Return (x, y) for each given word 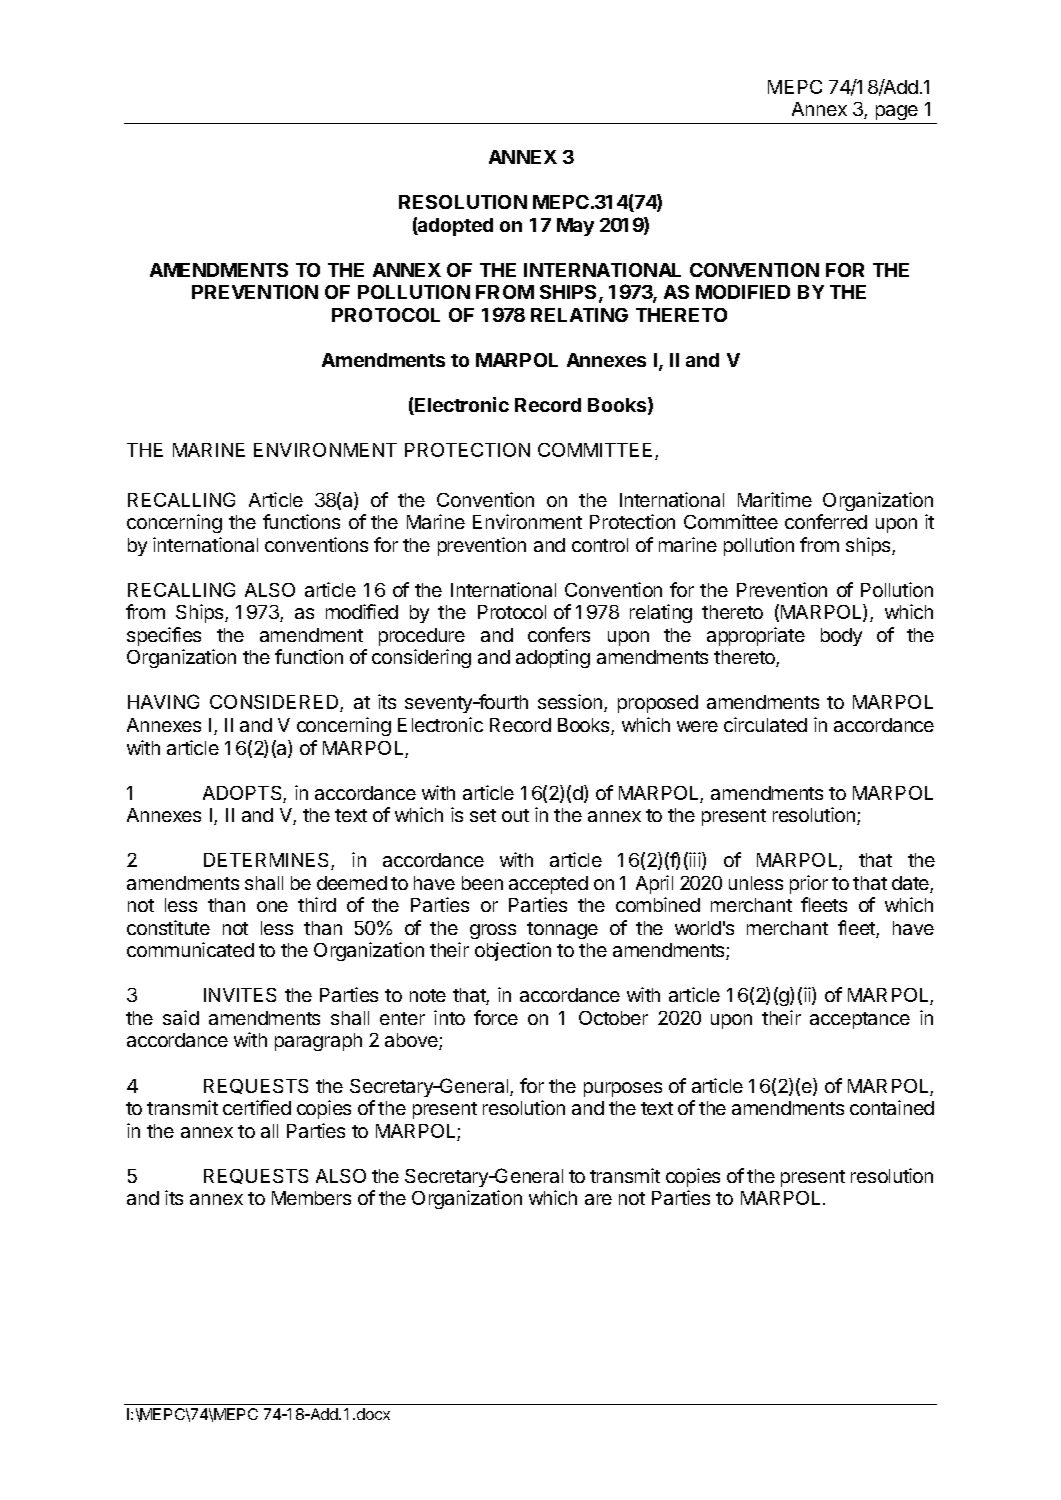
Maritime (775, 499)
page (897, 114)
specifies (164, 636)
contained (892, 1107)
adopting (553, 658)
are (598, 1199)
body (841, 637)
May (575, 227)
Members (311, 1198)
